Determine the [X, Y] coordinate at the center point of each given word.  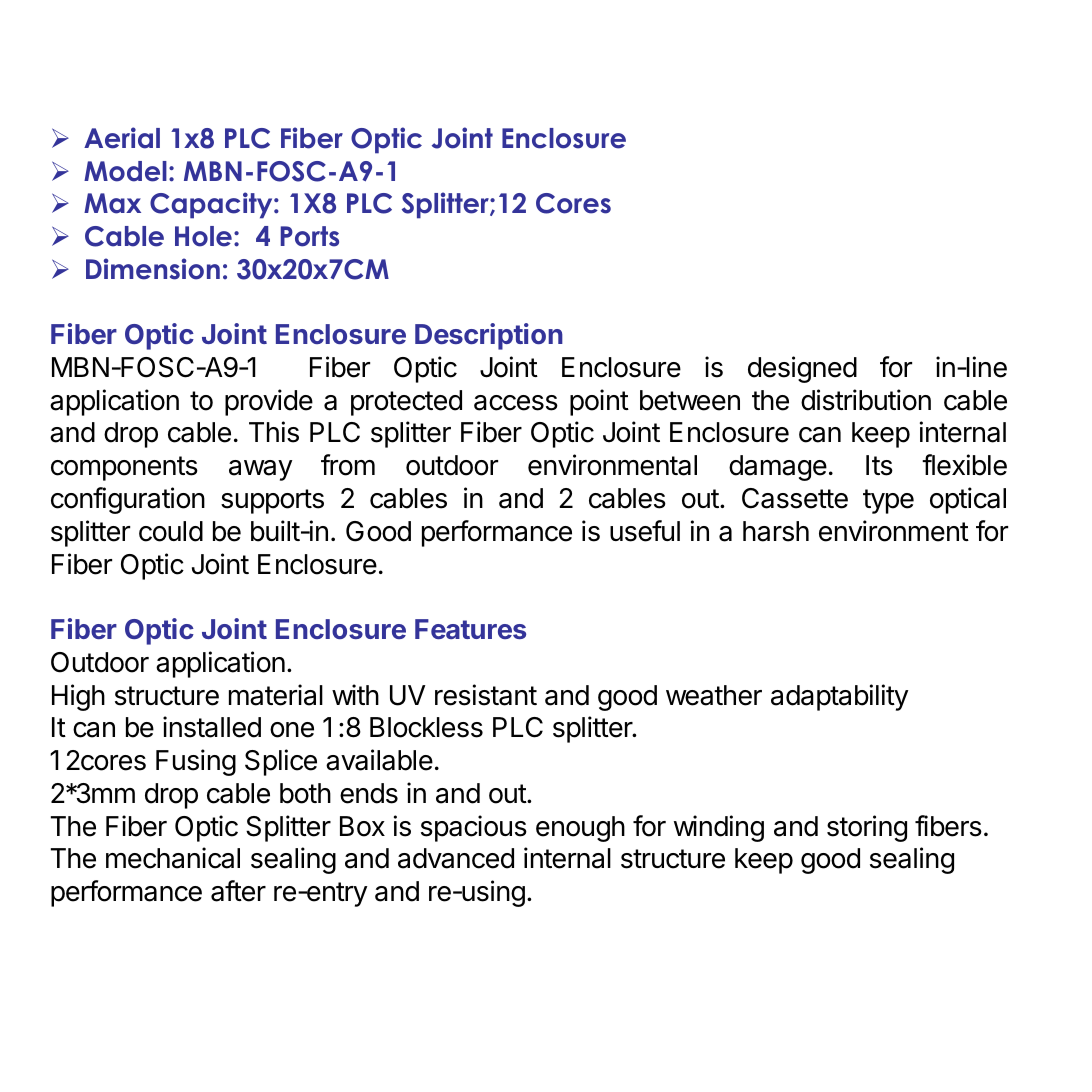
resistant [486, 695]
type [888, 501]
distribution [866, 400]
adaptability [839, 697]
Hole [203, 236]
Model [125, 171]
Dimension [153, 269]
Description [489, 336]
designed [802, 369]
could [171, 531]
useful [645, 531]
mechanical [173, 858]
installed [212, 727]
